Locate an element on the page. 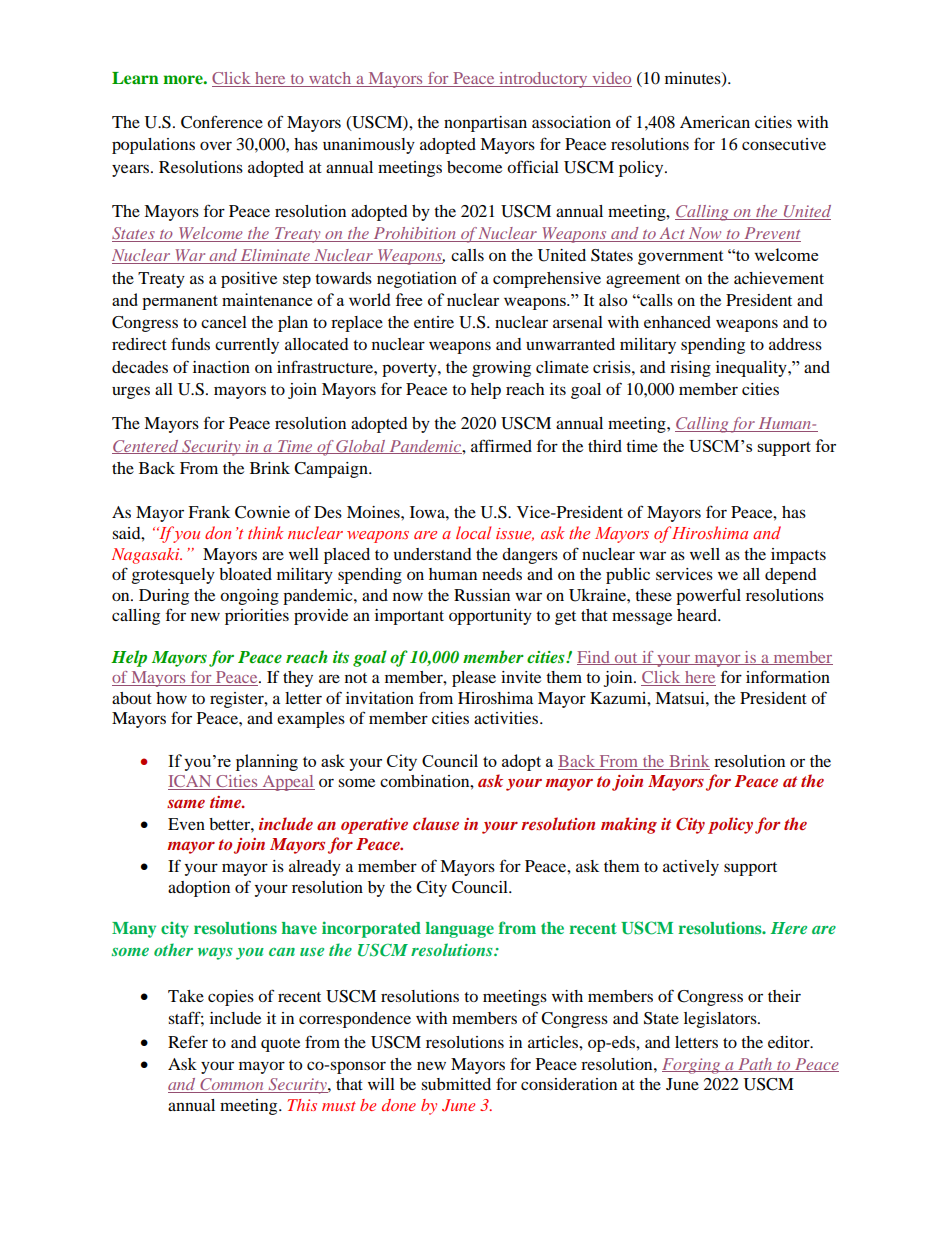 The width and height of the document is (952, 1233). Russian is located at coordinates (482, 595).
